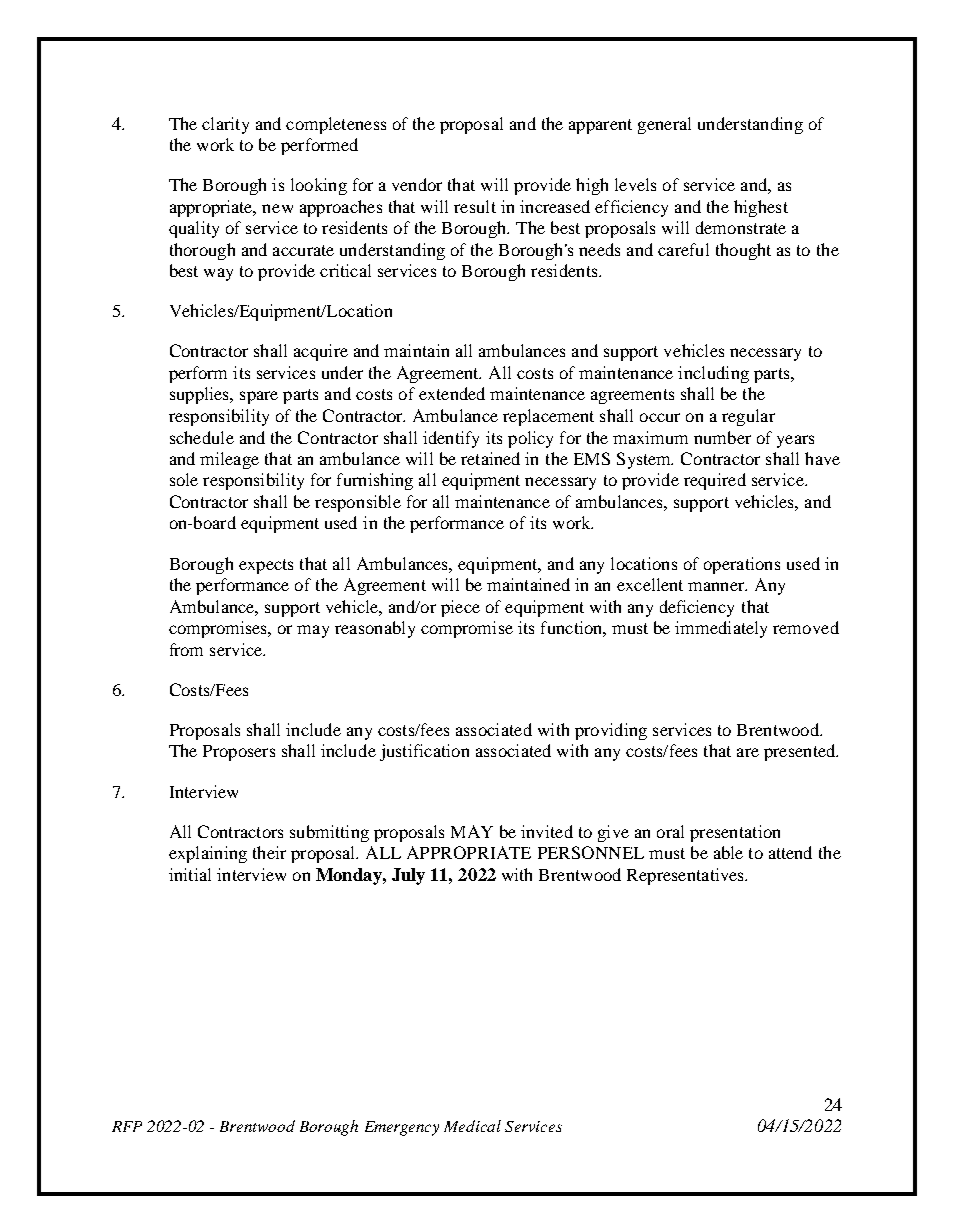 This document has width=954, height=1232. Describe the element at coordinates (664, 125) in the document. I see `general` at that location.
